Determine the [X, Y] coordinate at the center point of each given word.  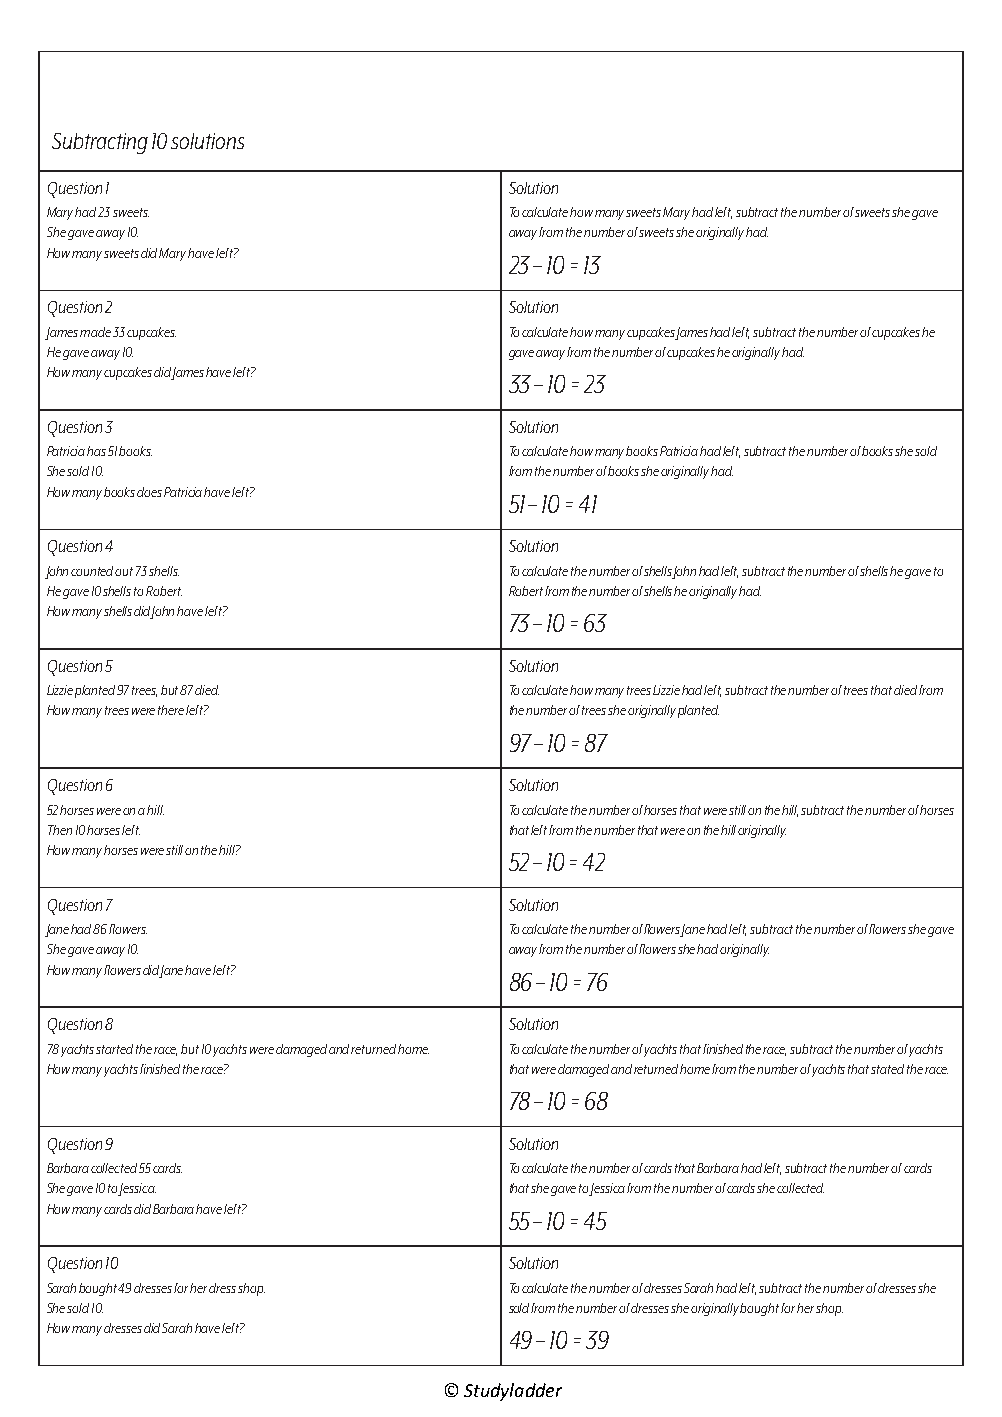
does [149, 492]
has [96, 451]
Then [60, 830]
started [114, 1049]
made [95, 332]
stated [887, 1069]
